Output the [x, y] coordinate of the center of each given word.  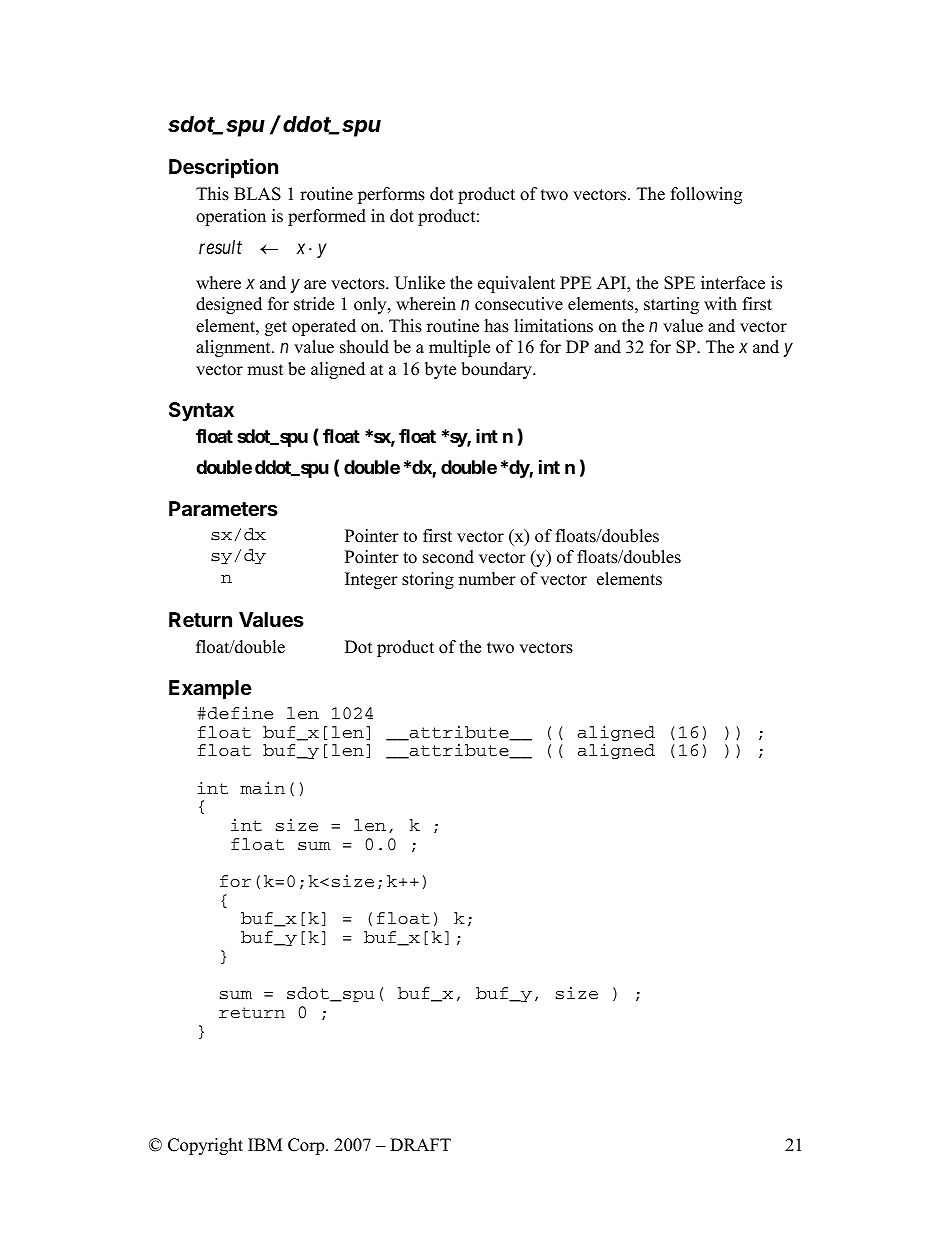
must [265, 370]
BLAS [257, 194]
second [448, 557]
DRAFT [420, 1144]
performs [391, 195]
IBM [265, 1144]
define [240, 713]
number [487, 579]
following [706, 195]
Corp [307, 1146]
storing [428, 580]
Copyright [205, 1146]
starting [671, 305]
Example [210, 689]
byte [440, 370]
